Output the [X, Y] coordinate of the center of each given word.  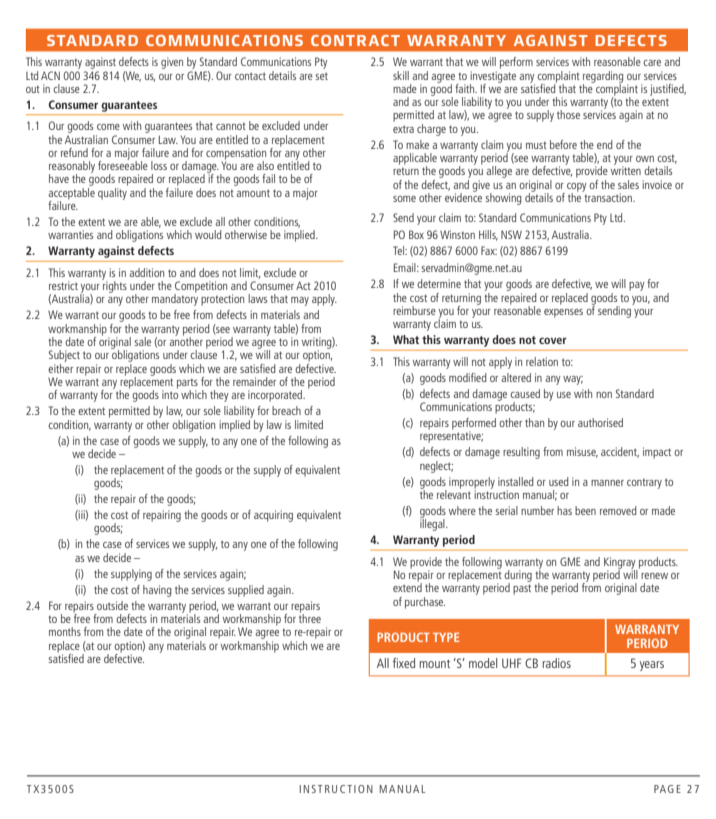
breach [286, 410]
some [404, 199]
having [157, 591]
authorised [600, 422]
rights [114, 286]
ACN [50, 75]
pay [637, 286]
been [585, 510]
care [652, 63]
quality [113, 192]
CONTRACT [355, 40]
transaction [608, 196]
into [170, 393]
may [300, 301]
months [65, 631]
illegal [433, 524]
